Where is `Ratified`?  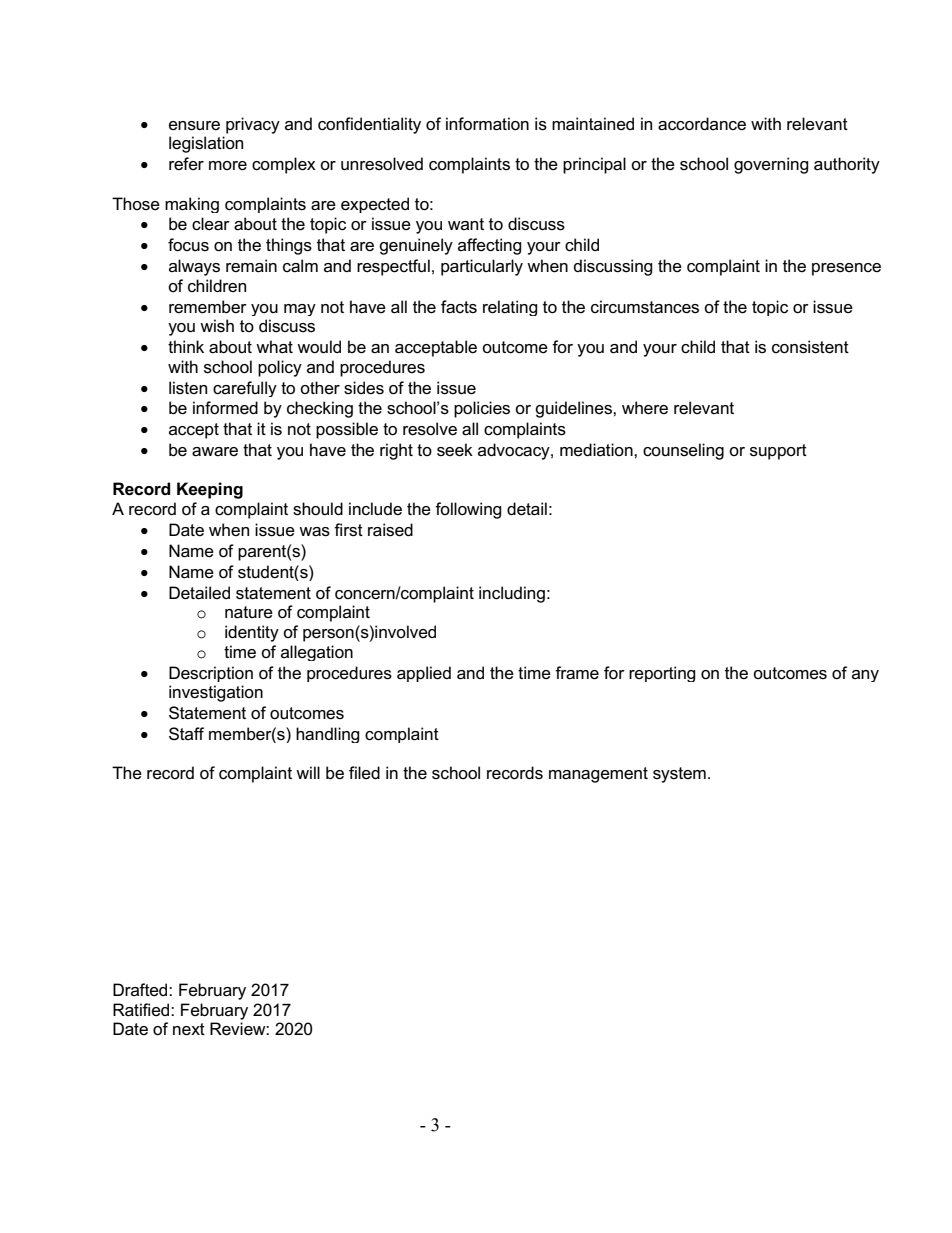
Ratified is located at coordinates (142, 1010).
